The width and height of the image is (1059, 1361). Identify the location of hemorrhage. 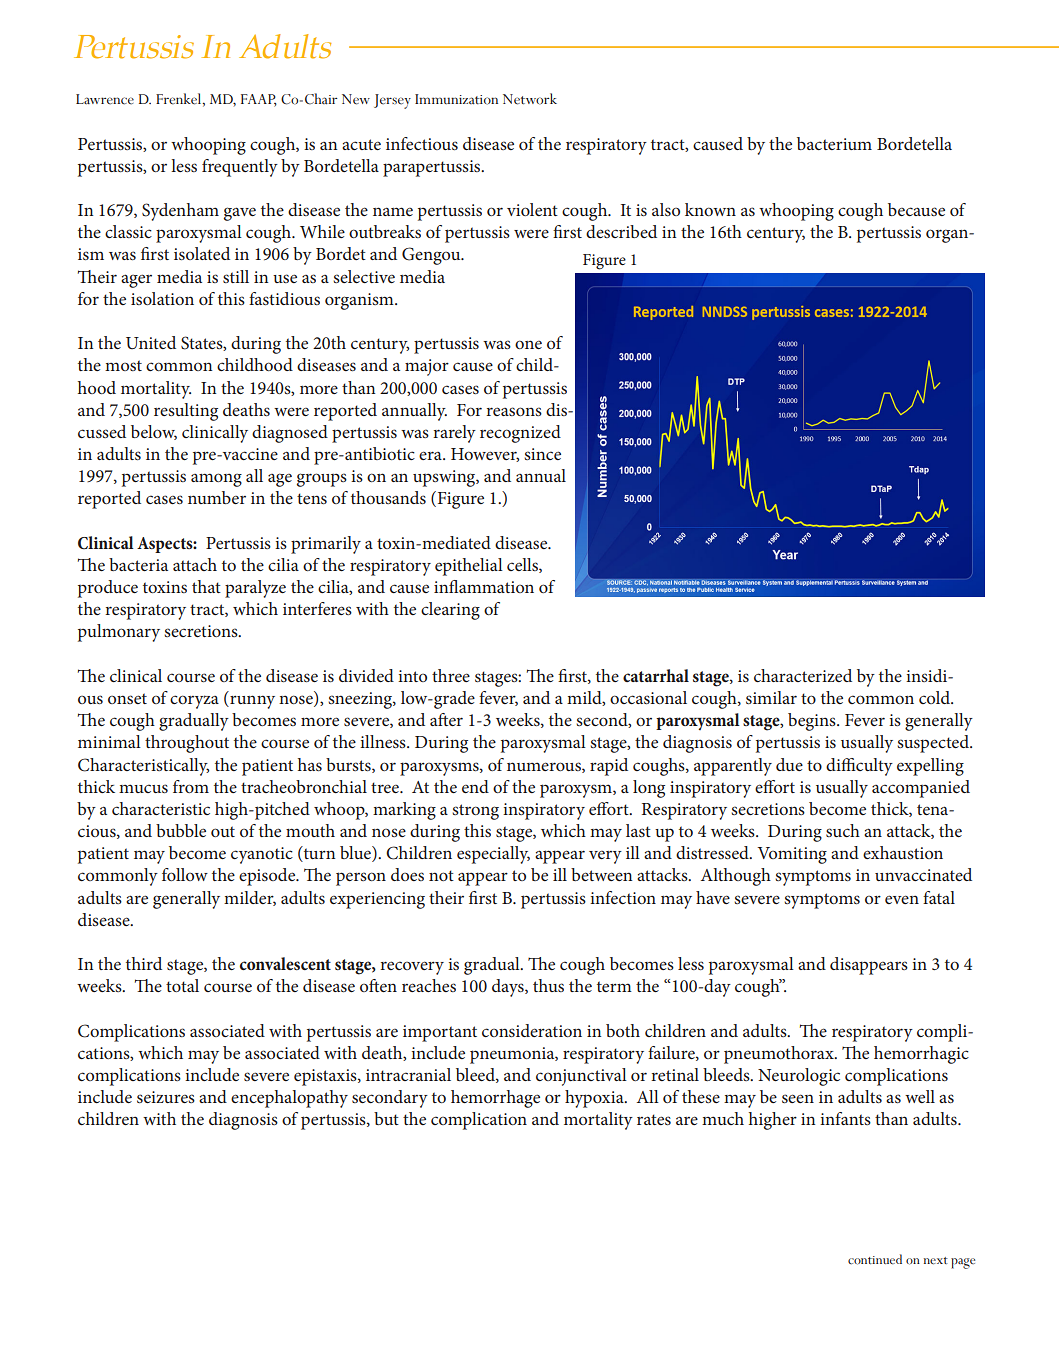
(495, 1099).
